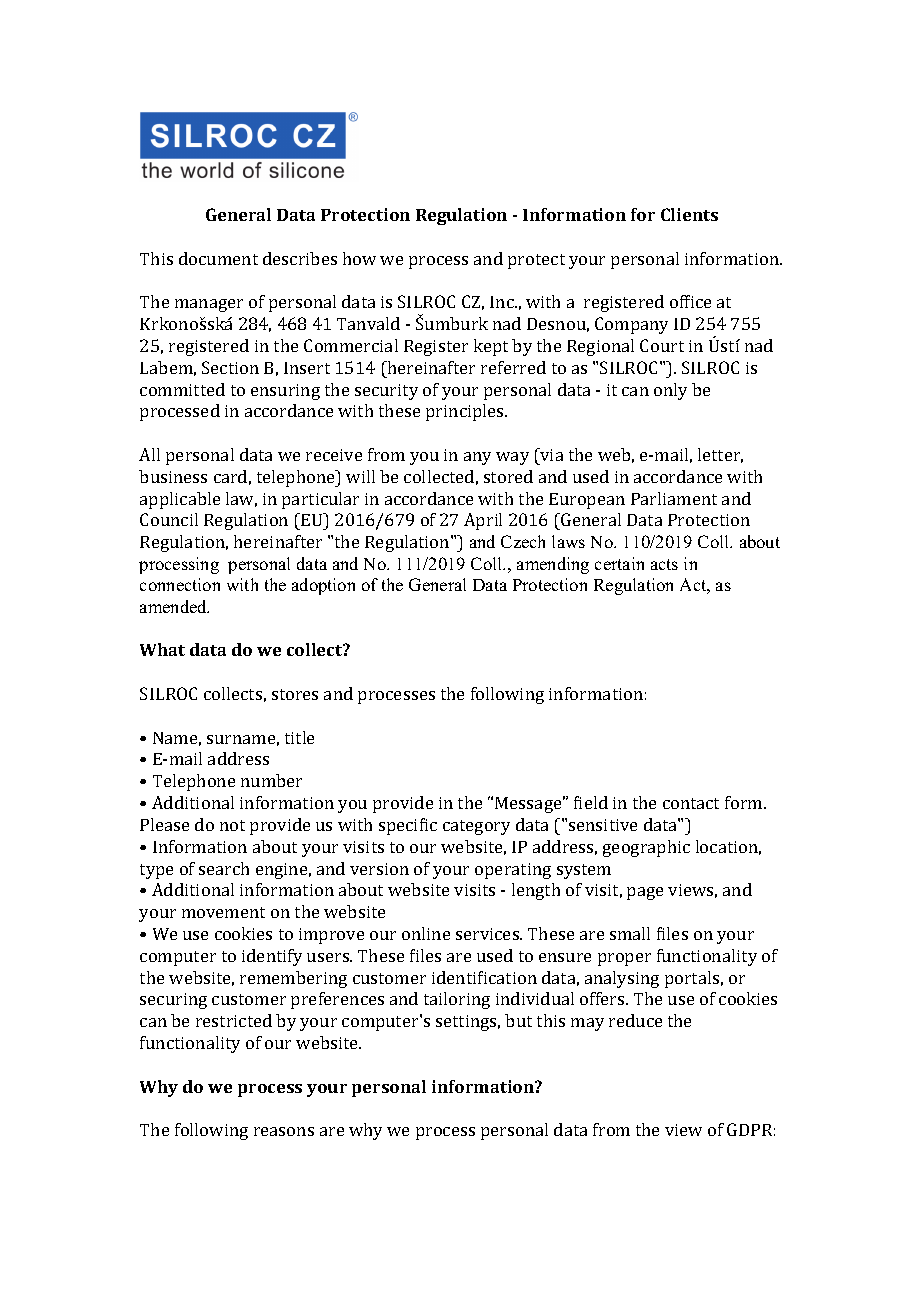  Describe the element at coordinates (359, 258) in the image. I see `how` at that location.
